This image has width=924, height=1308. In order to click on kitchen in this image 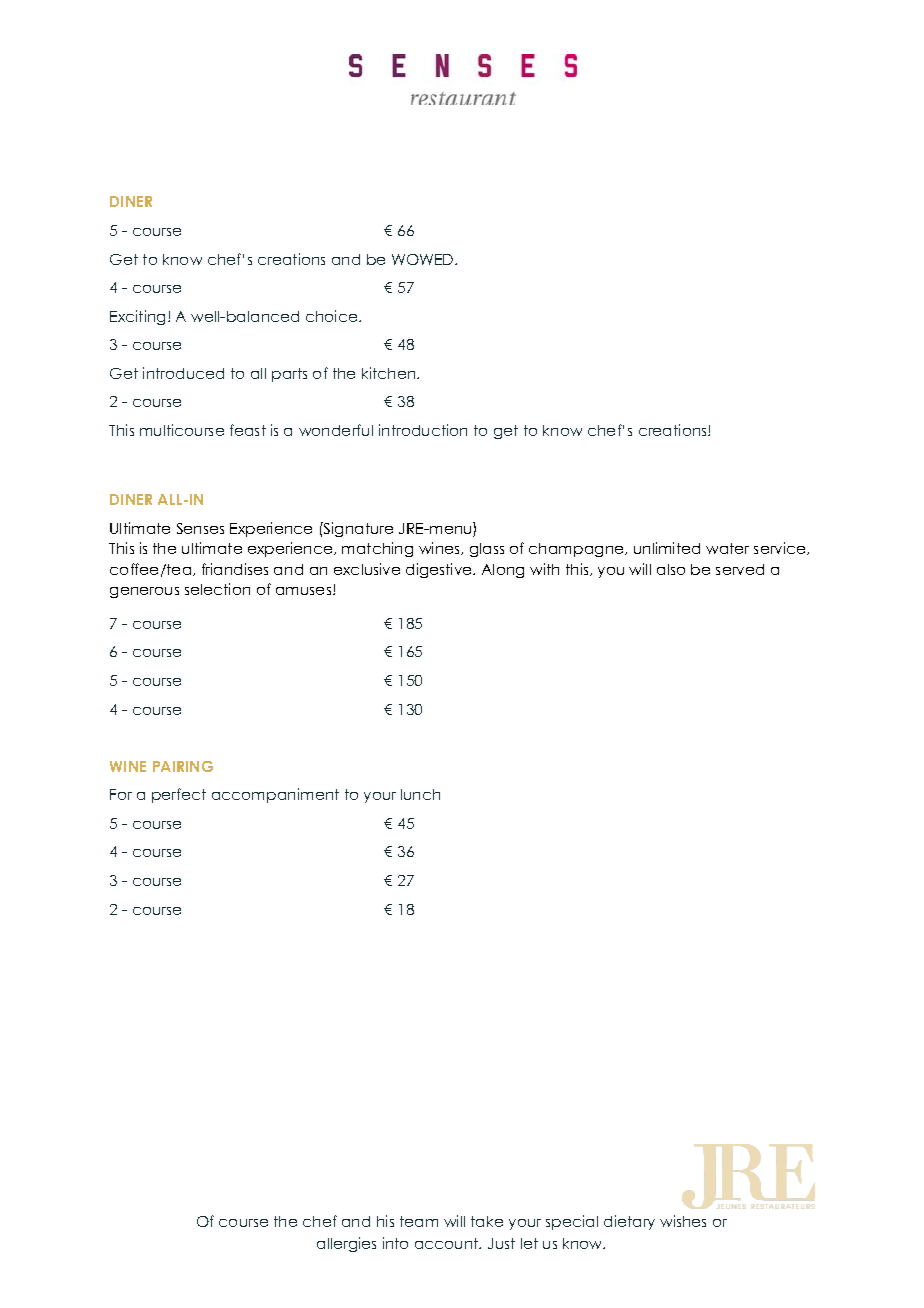, I will do `click(390, 373)`.
